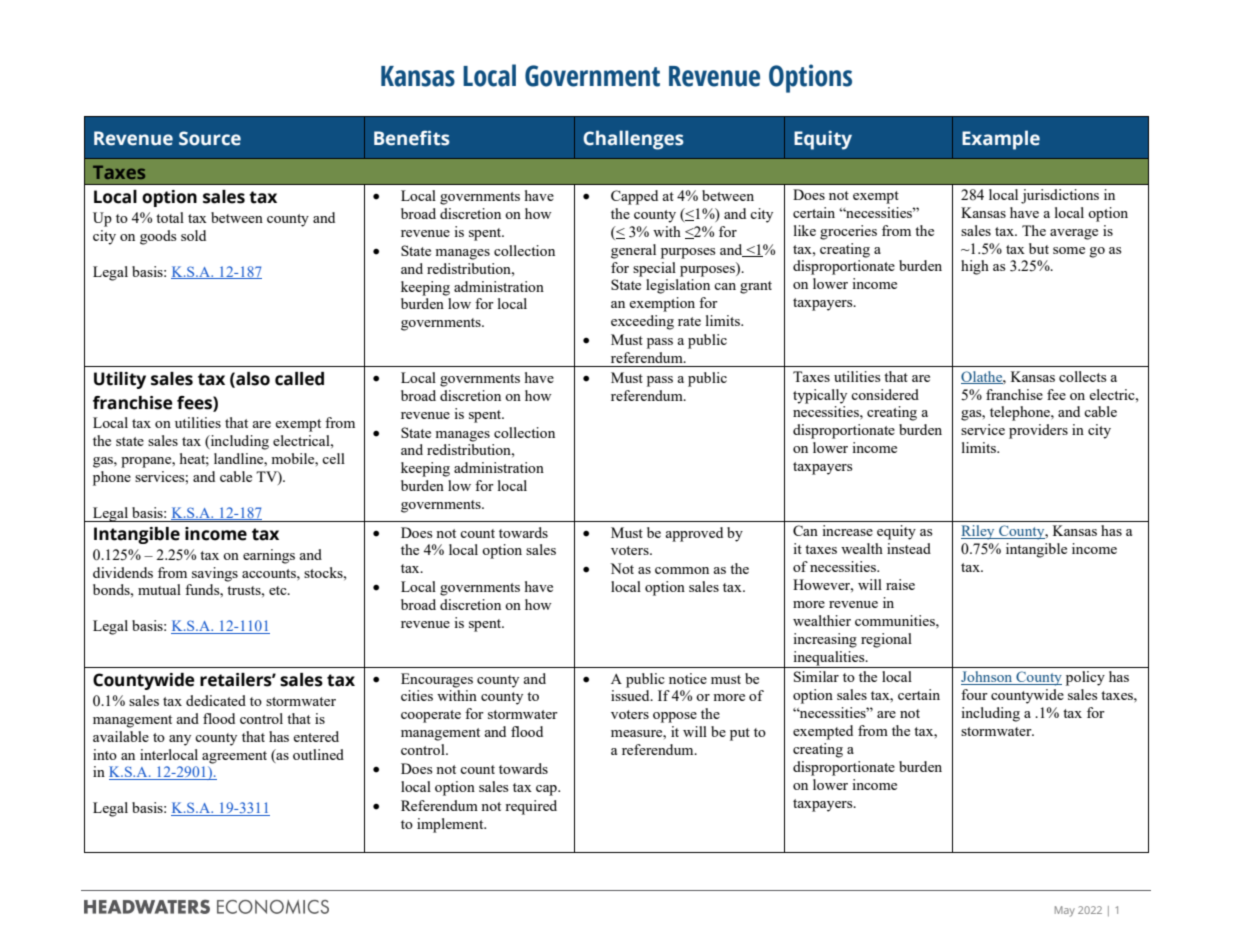  What do you see at coordinates (216, 700) in the screenshot?
I see `dedicated` at bounding box center [216, 700].
